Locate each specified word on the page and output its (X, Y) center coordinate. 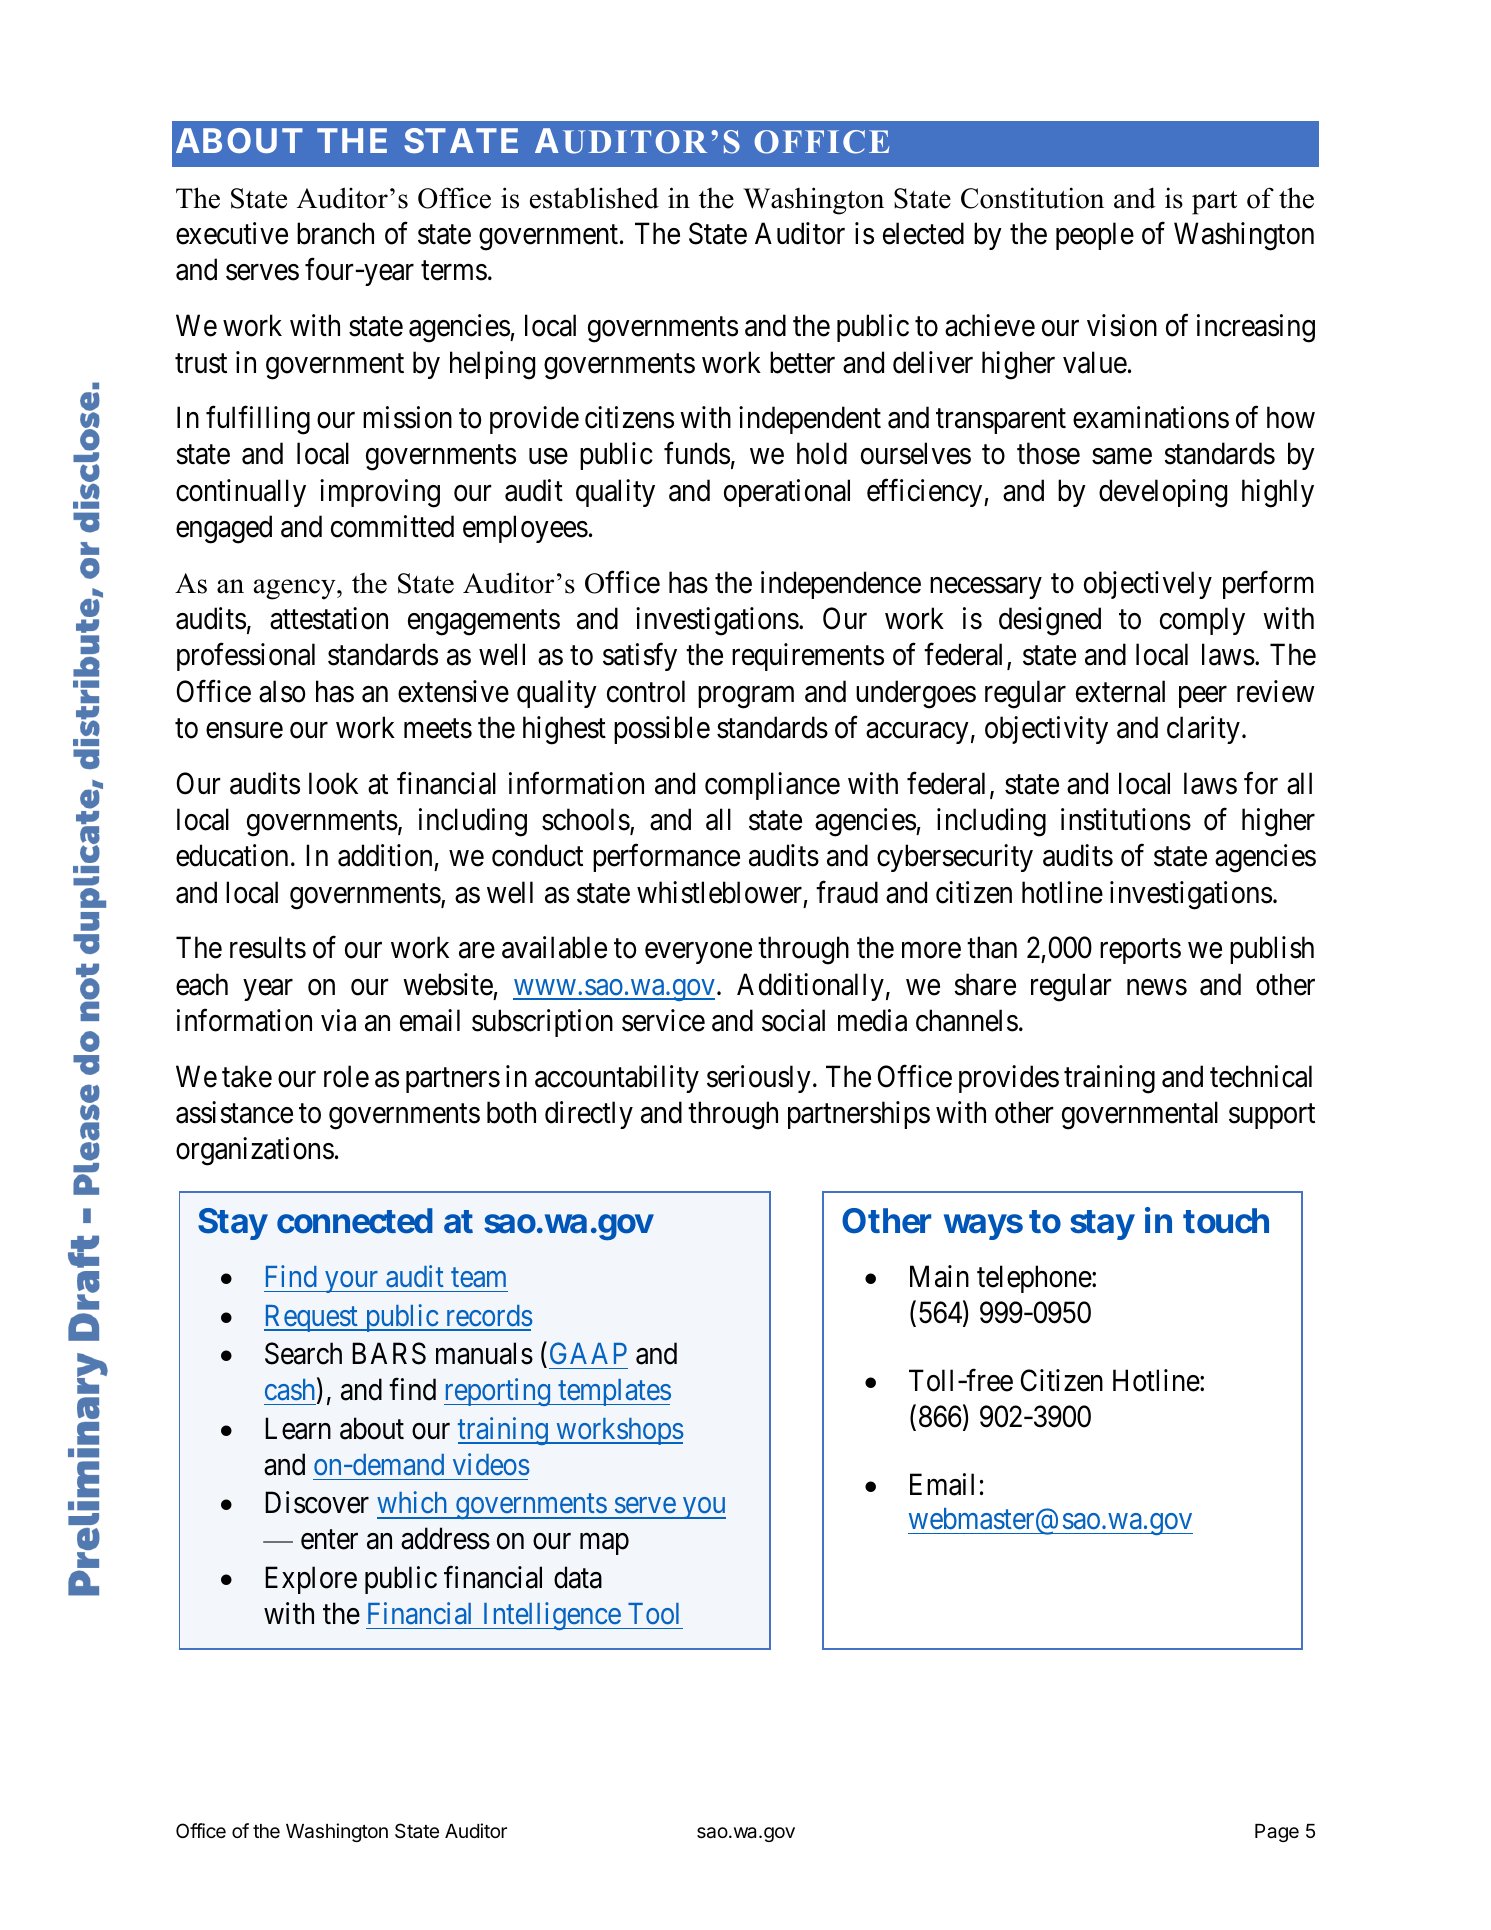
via (338, 1020)
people (1095, 236)
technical (1261, 1076)
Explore (311, 1580)
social (793, 1020)
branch (335, 233)
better (802, 362)
